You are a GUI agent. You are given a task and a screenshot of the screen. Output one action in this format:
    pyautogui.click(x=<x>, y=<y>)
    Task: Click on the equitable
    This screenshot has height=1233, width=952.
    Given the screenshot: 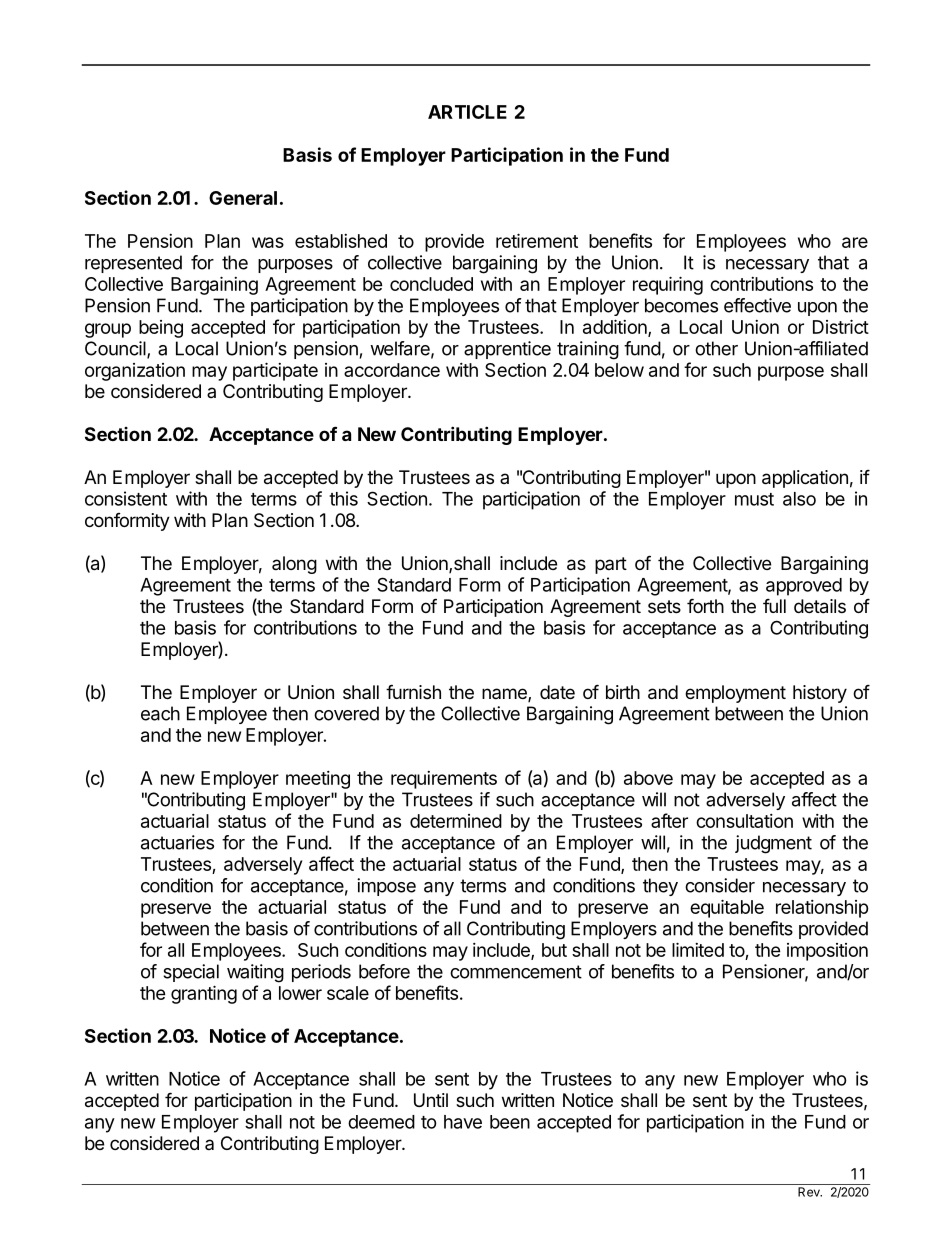 What is the action you would take?
    pyautogui.click(x=727, y=908)
